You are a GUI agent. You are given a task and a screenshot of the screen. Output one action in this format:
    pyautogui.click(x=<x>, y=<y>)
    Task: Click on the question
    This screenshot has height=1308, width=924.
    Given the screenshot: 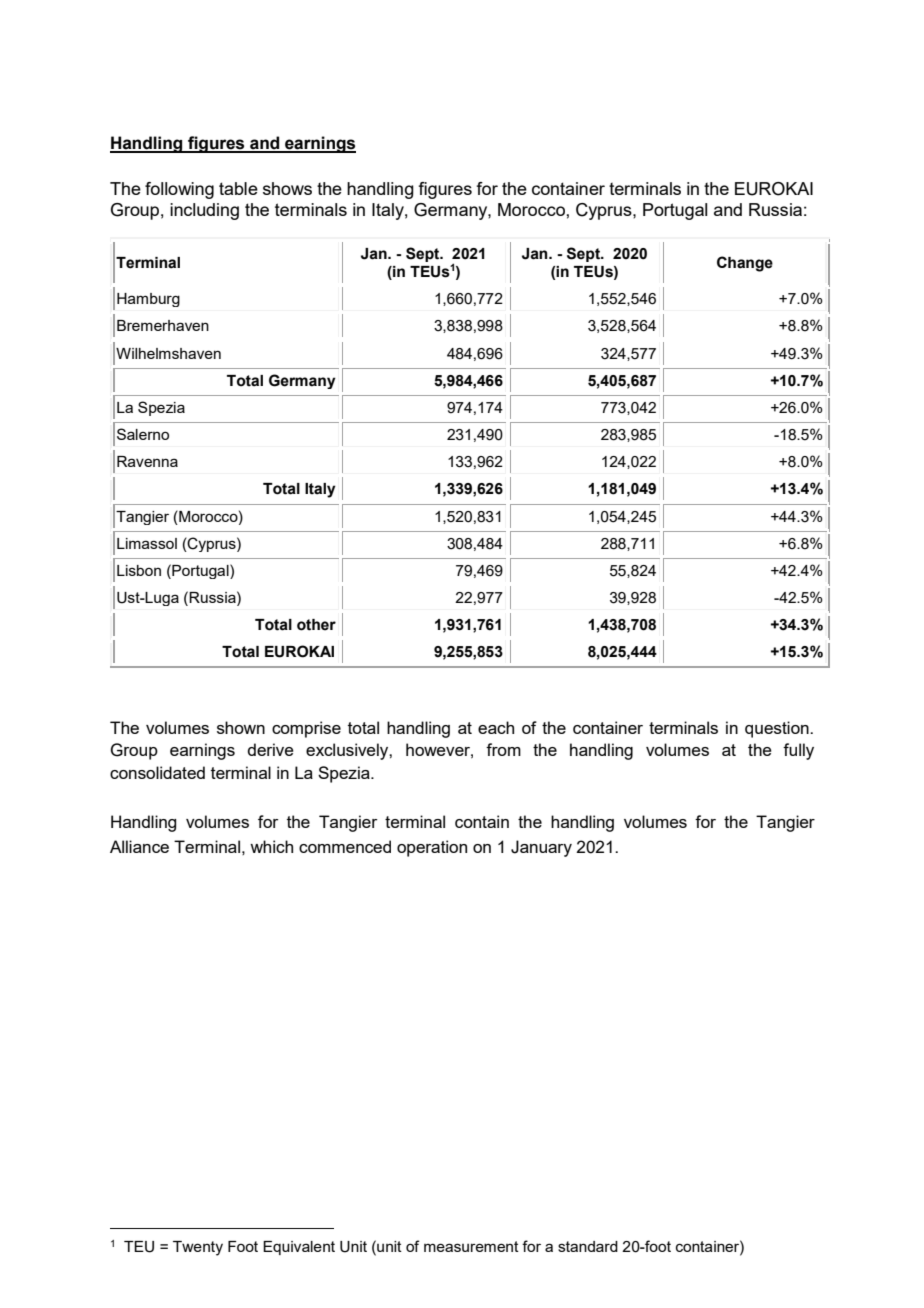 What is the action you would take?
    pyautogui.click(x=778, y=729)
